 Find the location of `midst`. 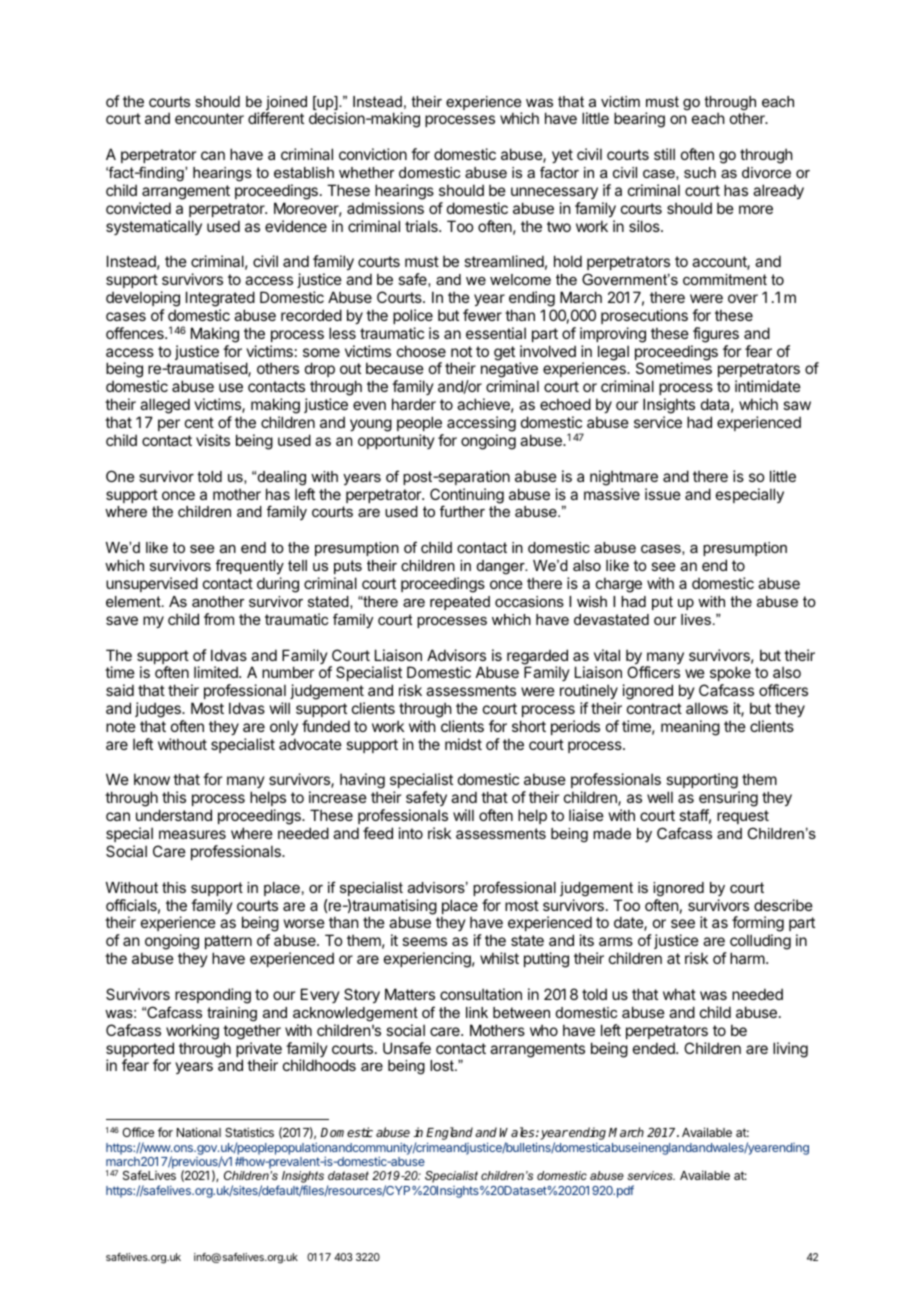

midst is located at coordinates (463, 744).
